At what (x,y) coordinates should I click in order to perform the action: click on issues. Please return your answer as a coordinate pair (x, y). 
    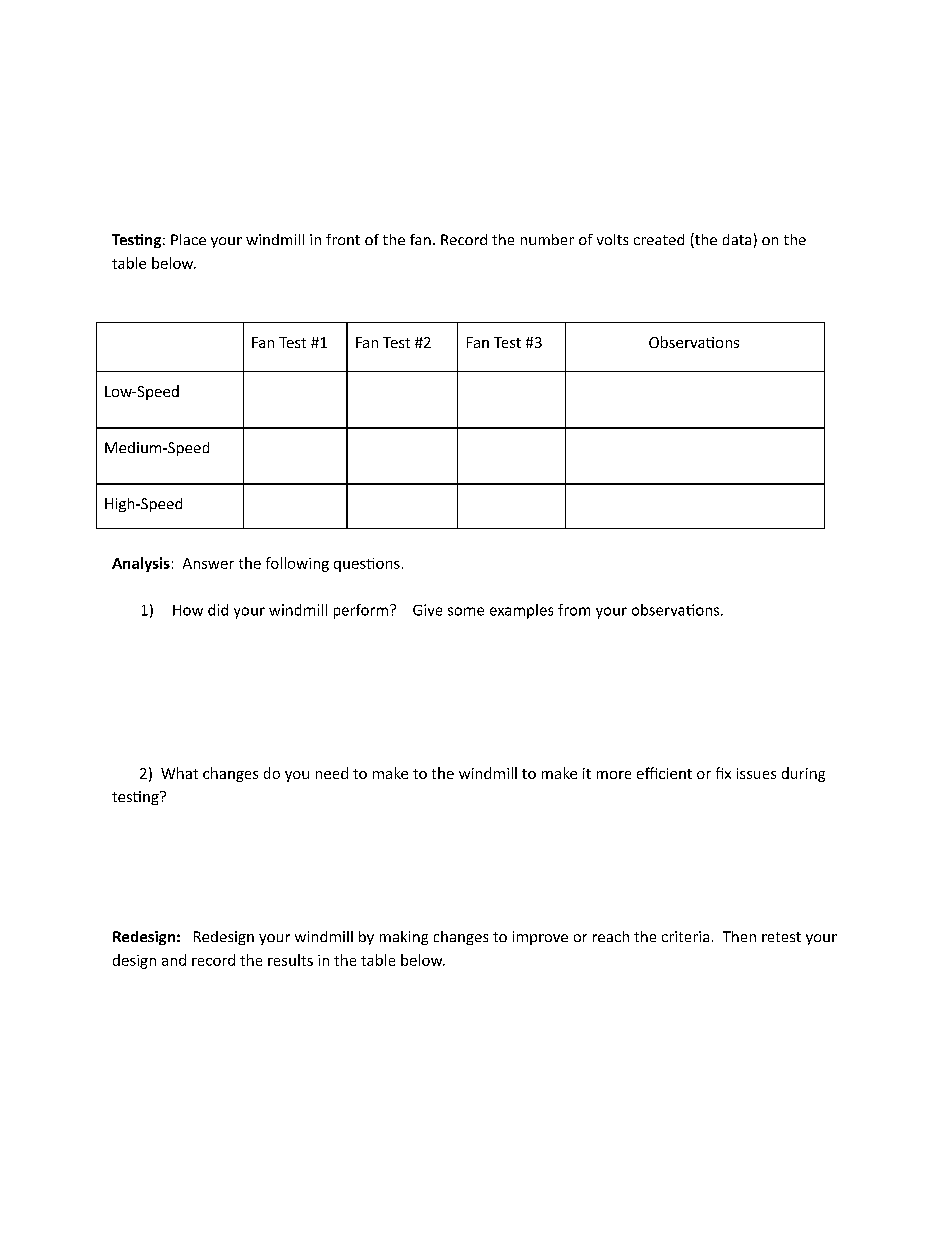
    Looking at the image, I should click on (756, 773).
